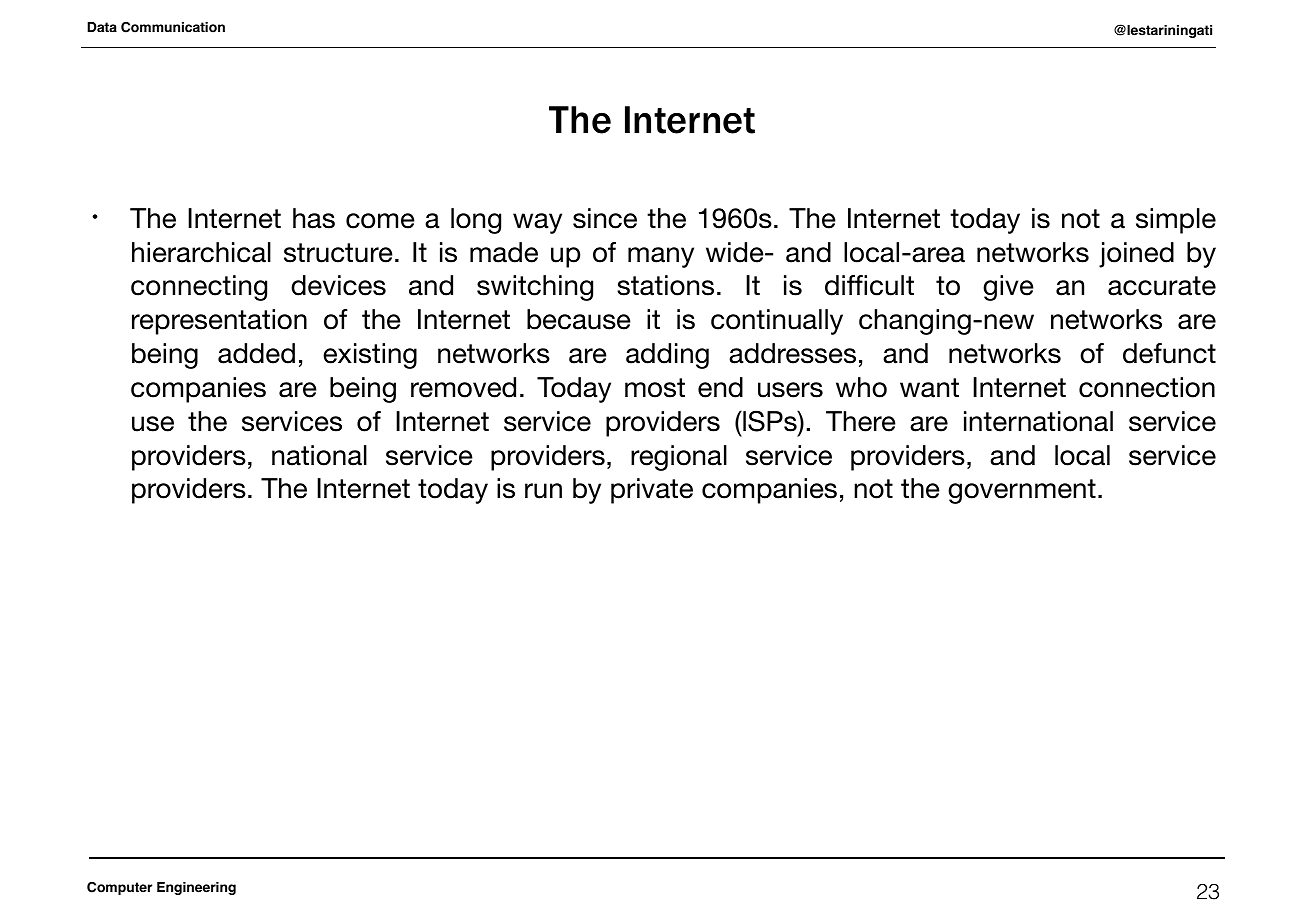 The height and width of the screenshot is (924, 1308). I want to click on regional, so click(679, 458).
